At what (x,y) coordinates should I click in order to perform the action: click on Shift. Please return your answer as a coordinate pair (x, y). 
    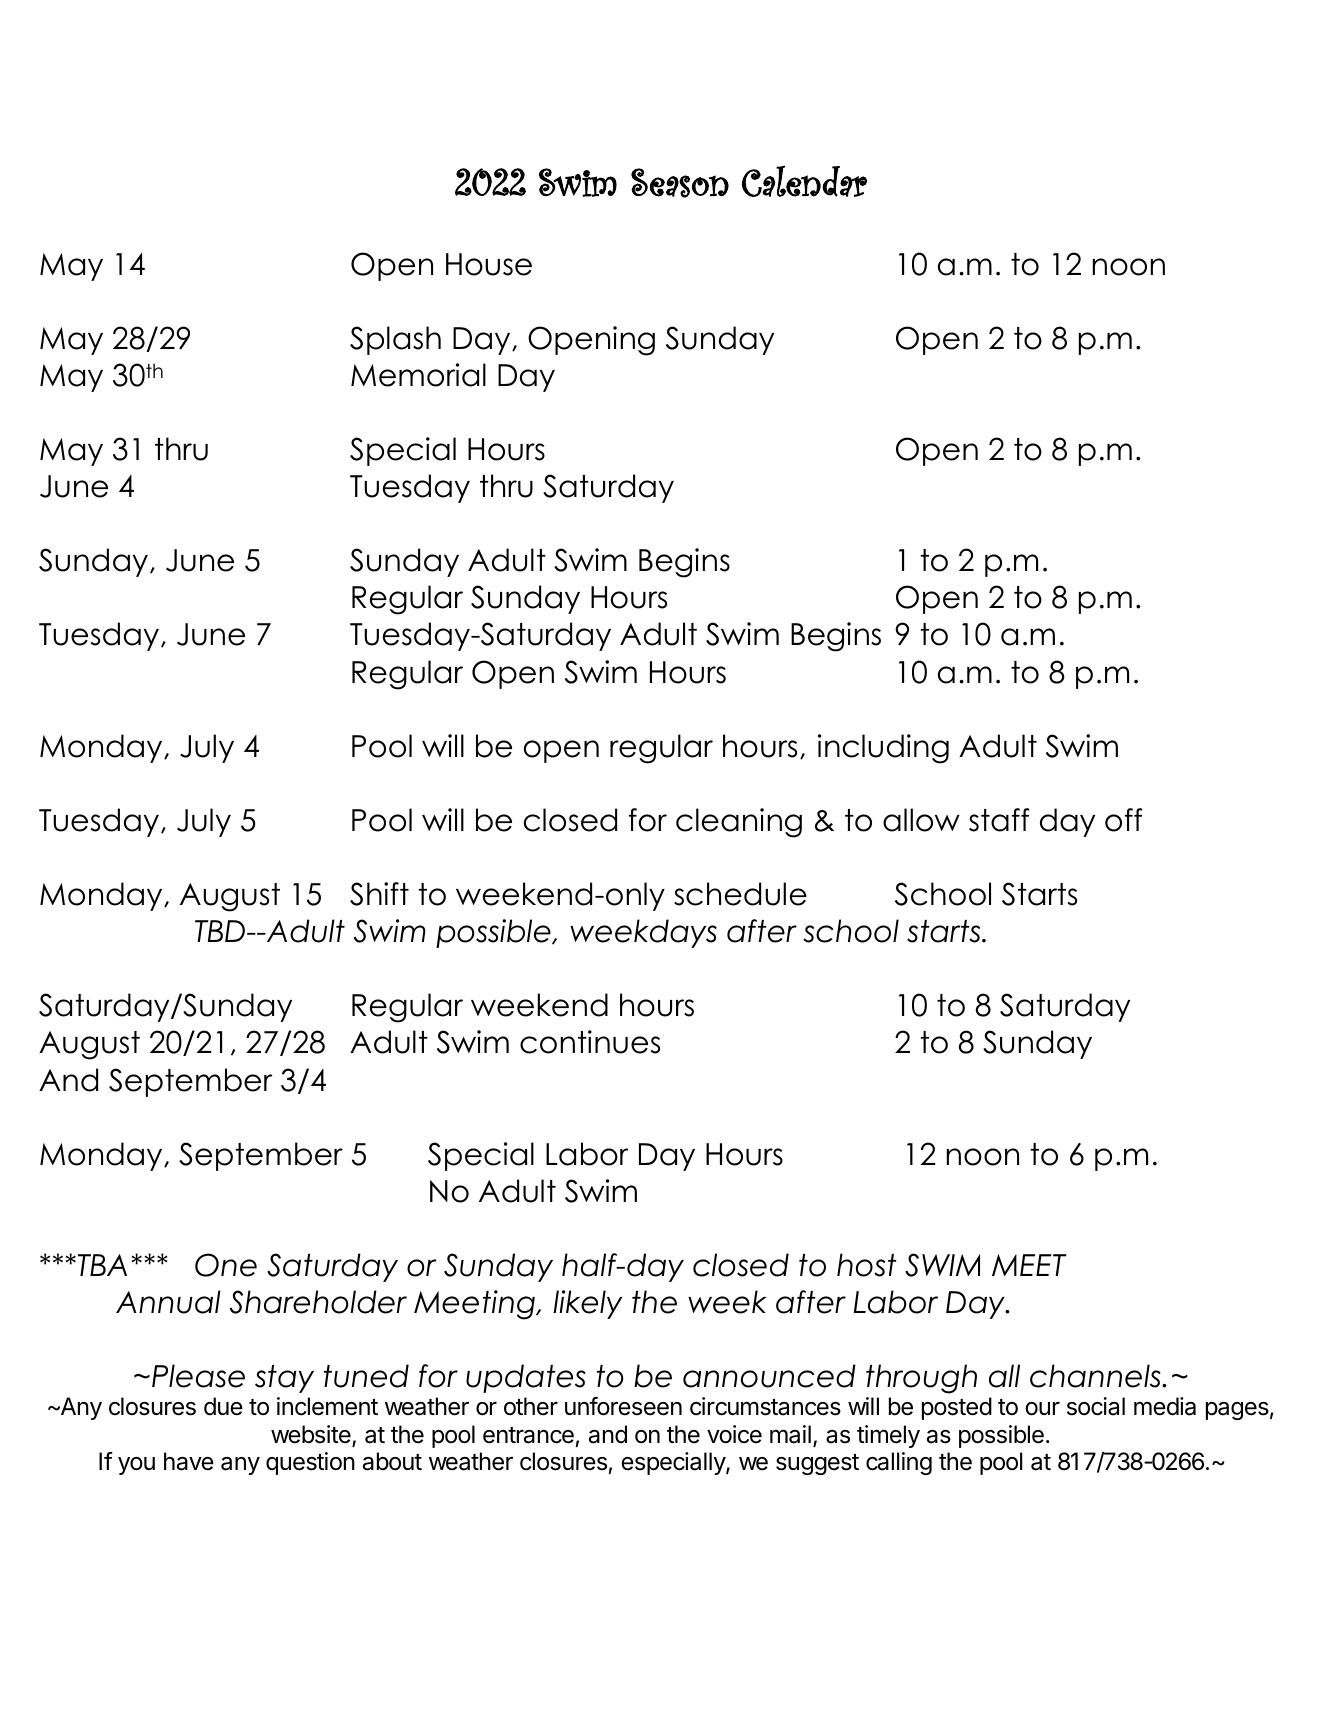
    Looking at the image, I should click on (379, 894).
